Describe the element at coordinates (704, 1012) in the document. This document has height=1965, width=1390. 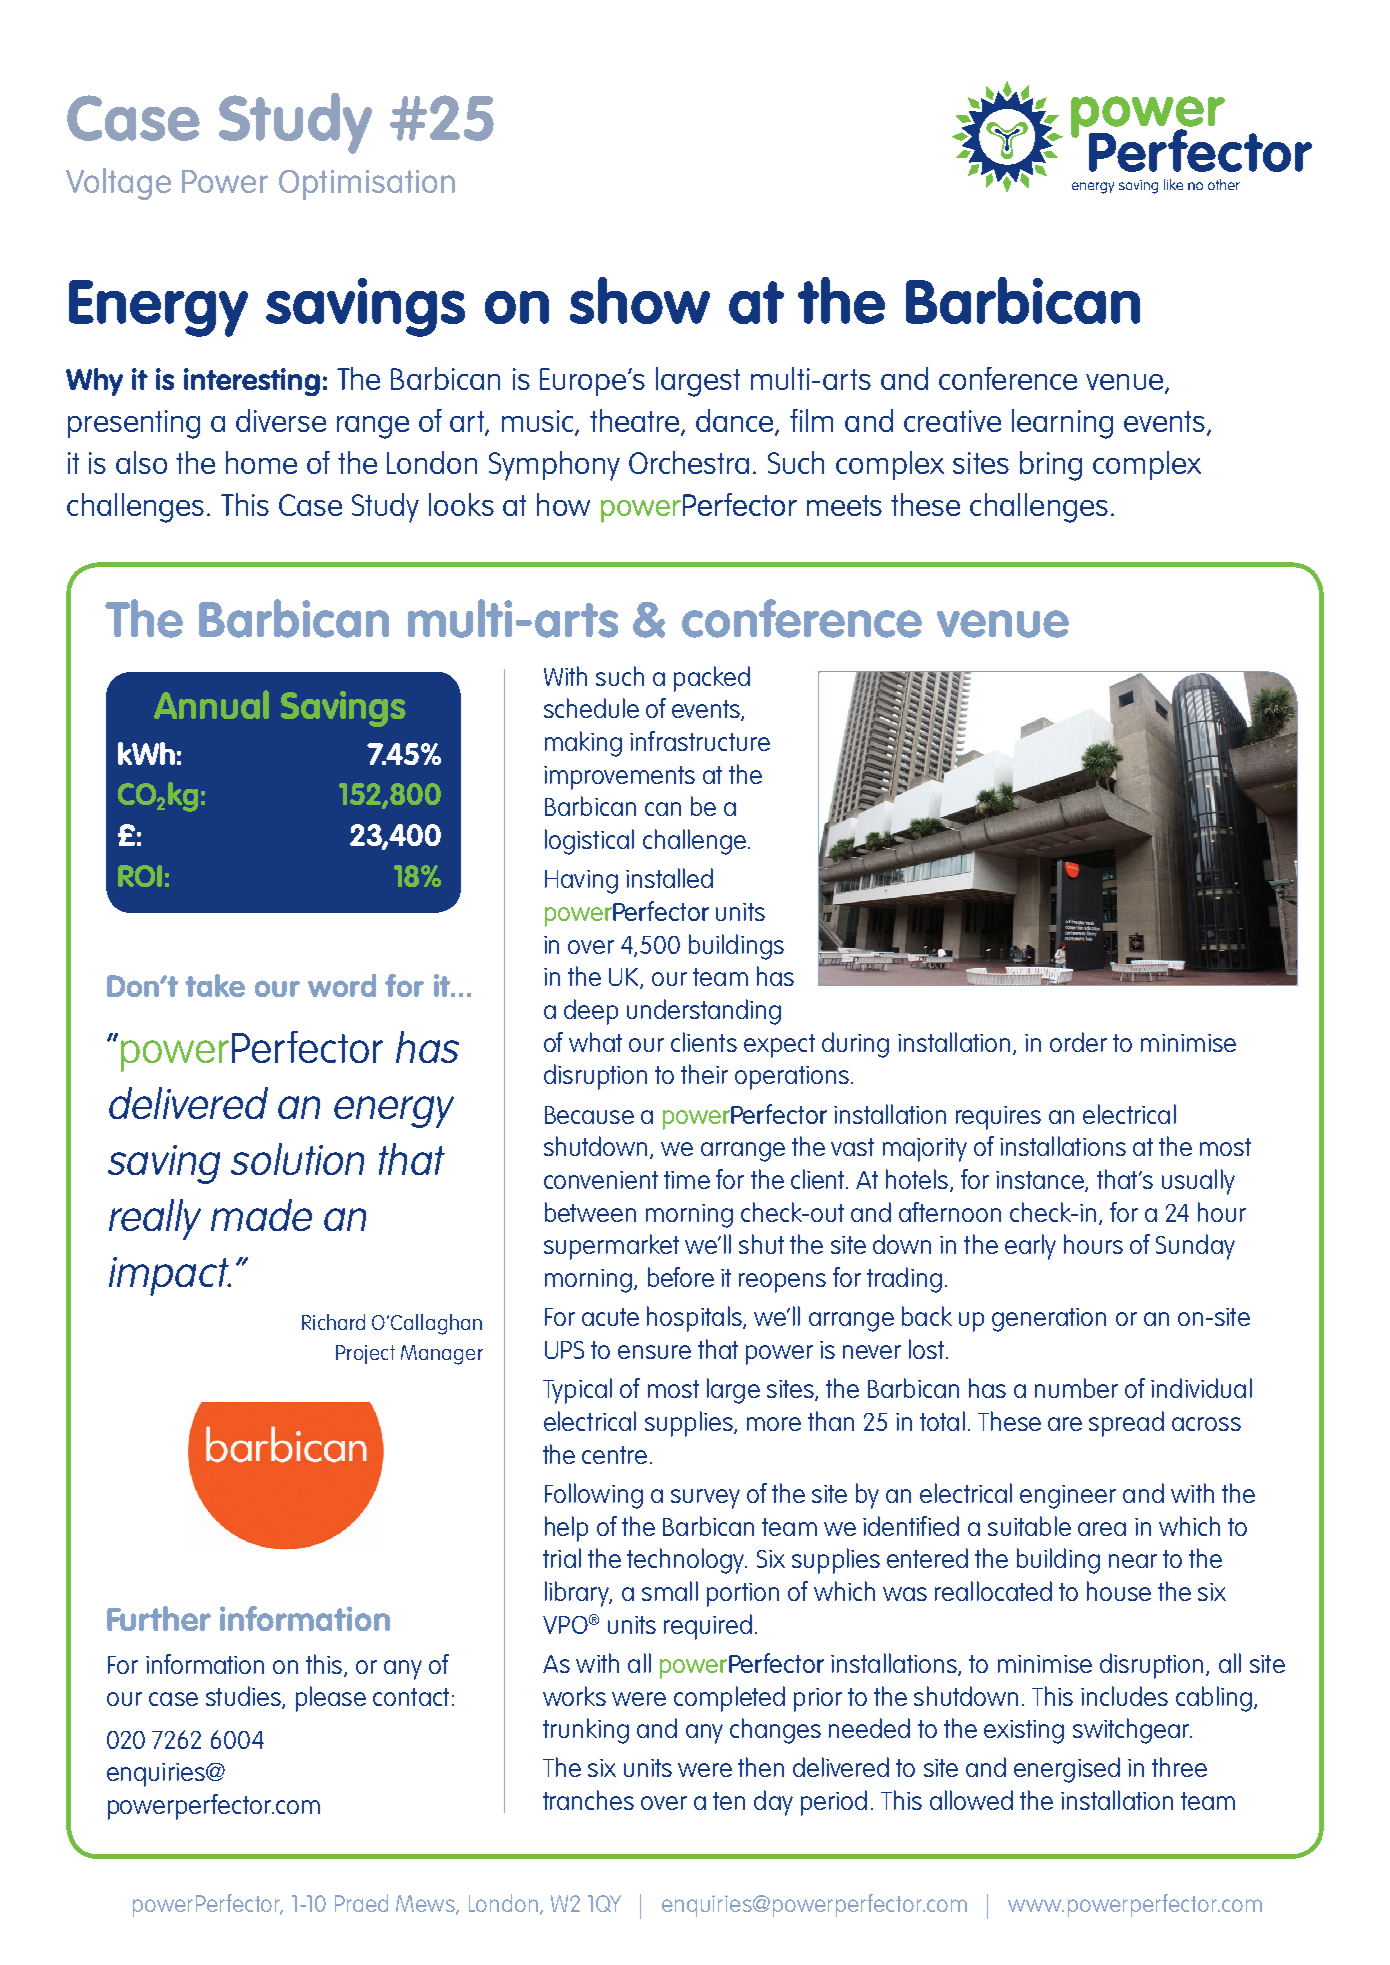
I see `understanding` at that location.
